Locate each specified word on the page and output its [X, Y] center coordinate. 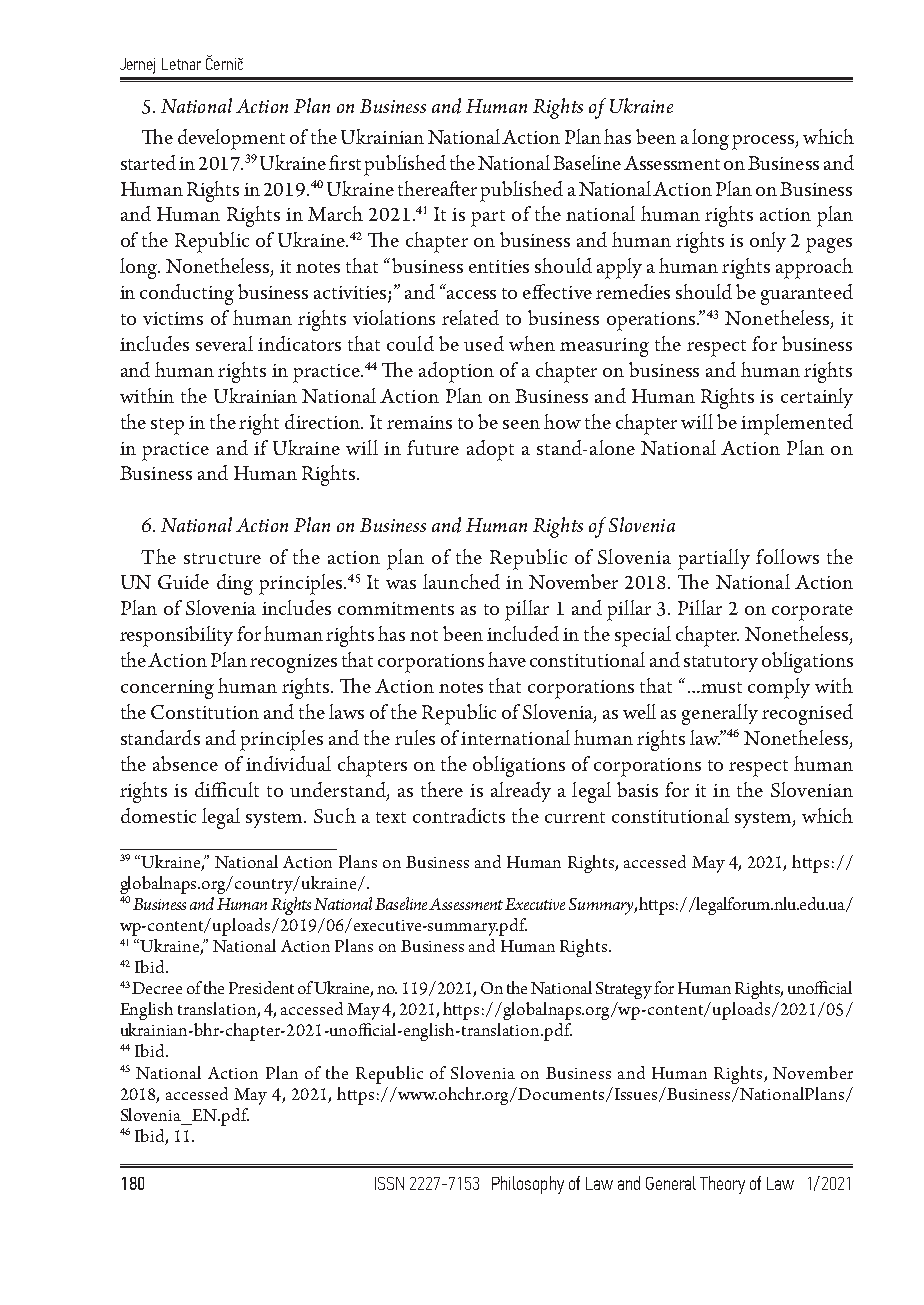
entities [499, 266]
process [764, 142]
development [231, 139]
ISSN [389, 1183]
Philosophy [528, 1185]
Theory [722, 1185]
